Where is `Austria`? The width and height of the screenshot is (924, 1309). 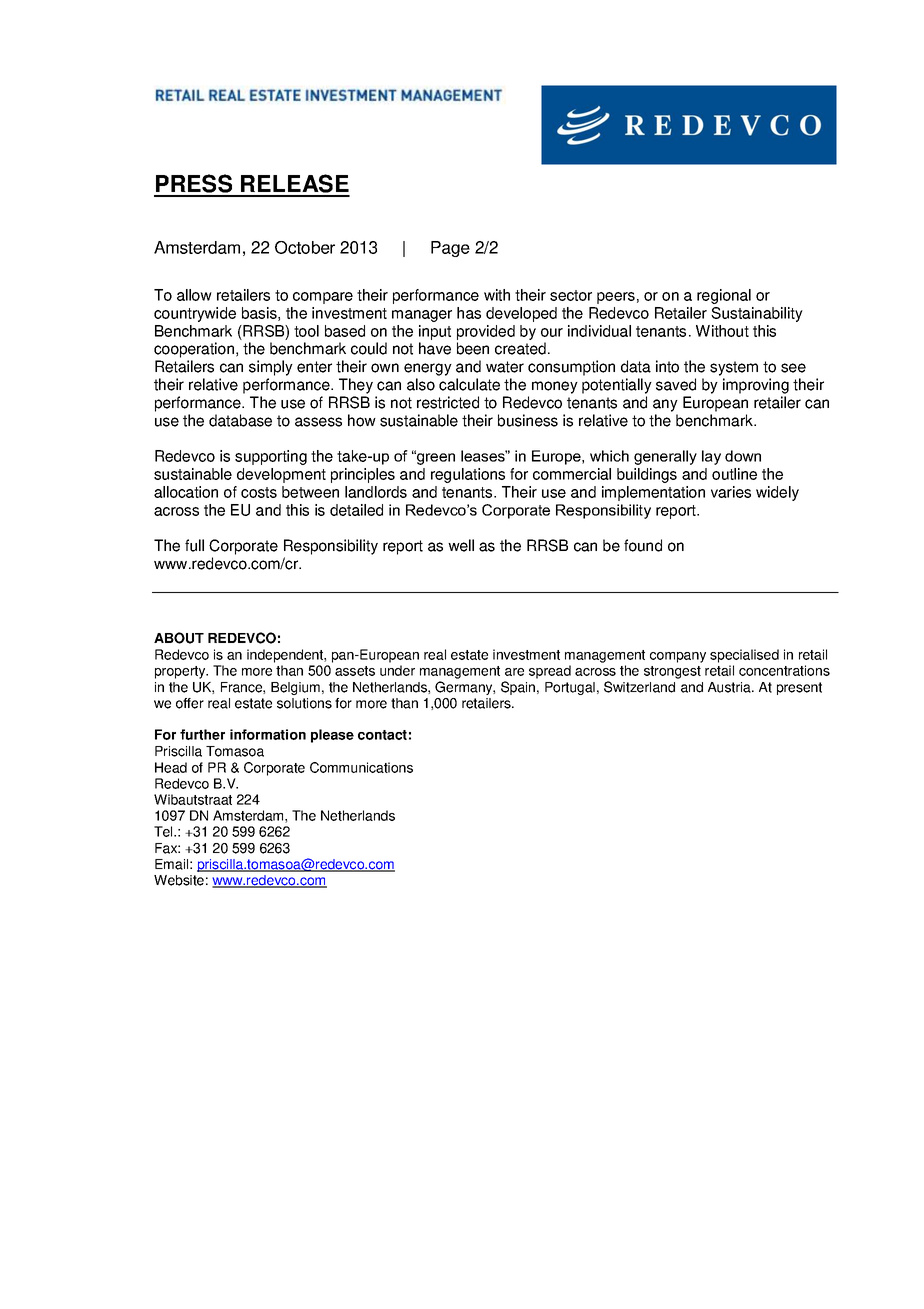 Austria is located at coordinates (730, 687).
